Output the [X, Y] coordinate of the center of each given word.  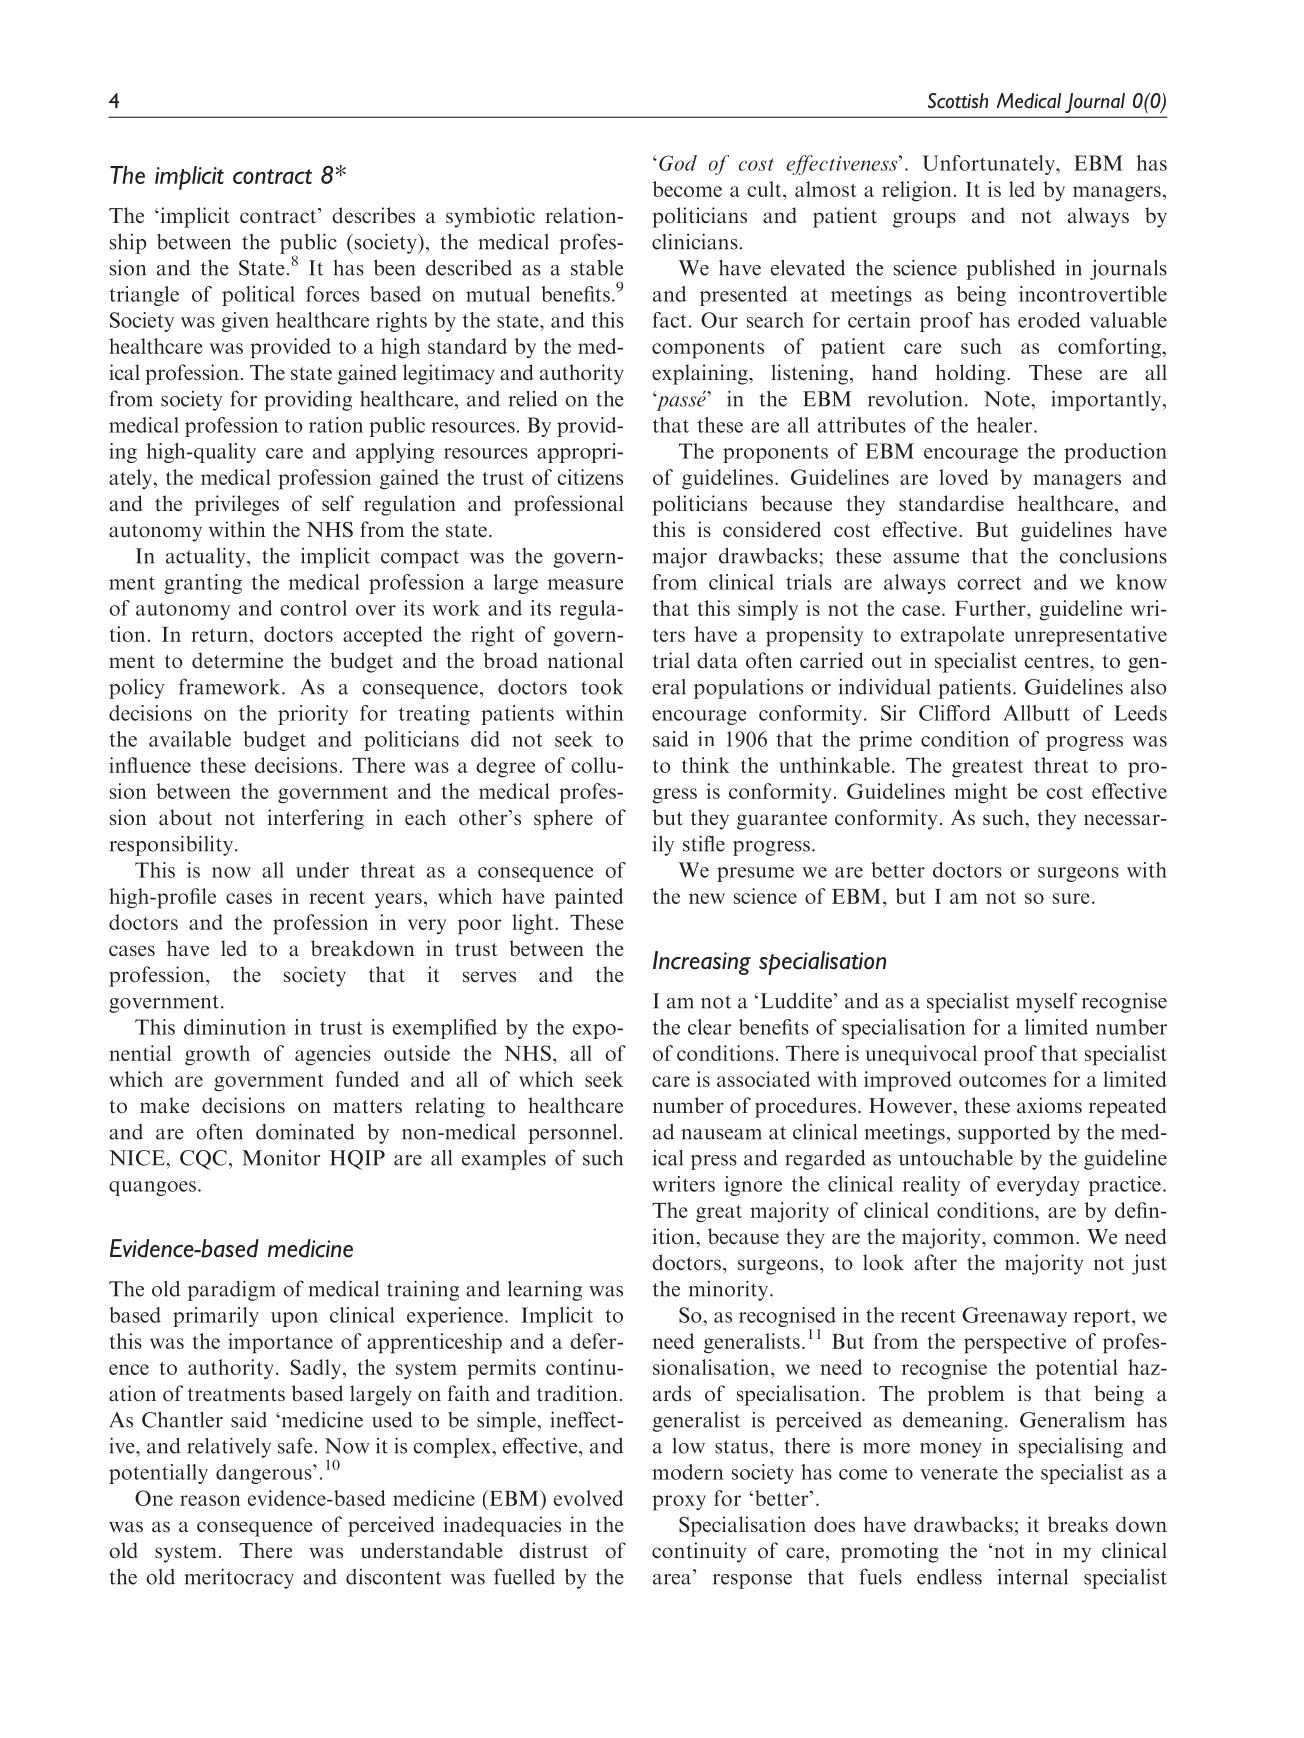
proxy [679, 1503]
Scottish [958, 101]
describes [373, 215]
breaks [1078, 1524]
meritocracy [239, 1578]
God [678, 163]
